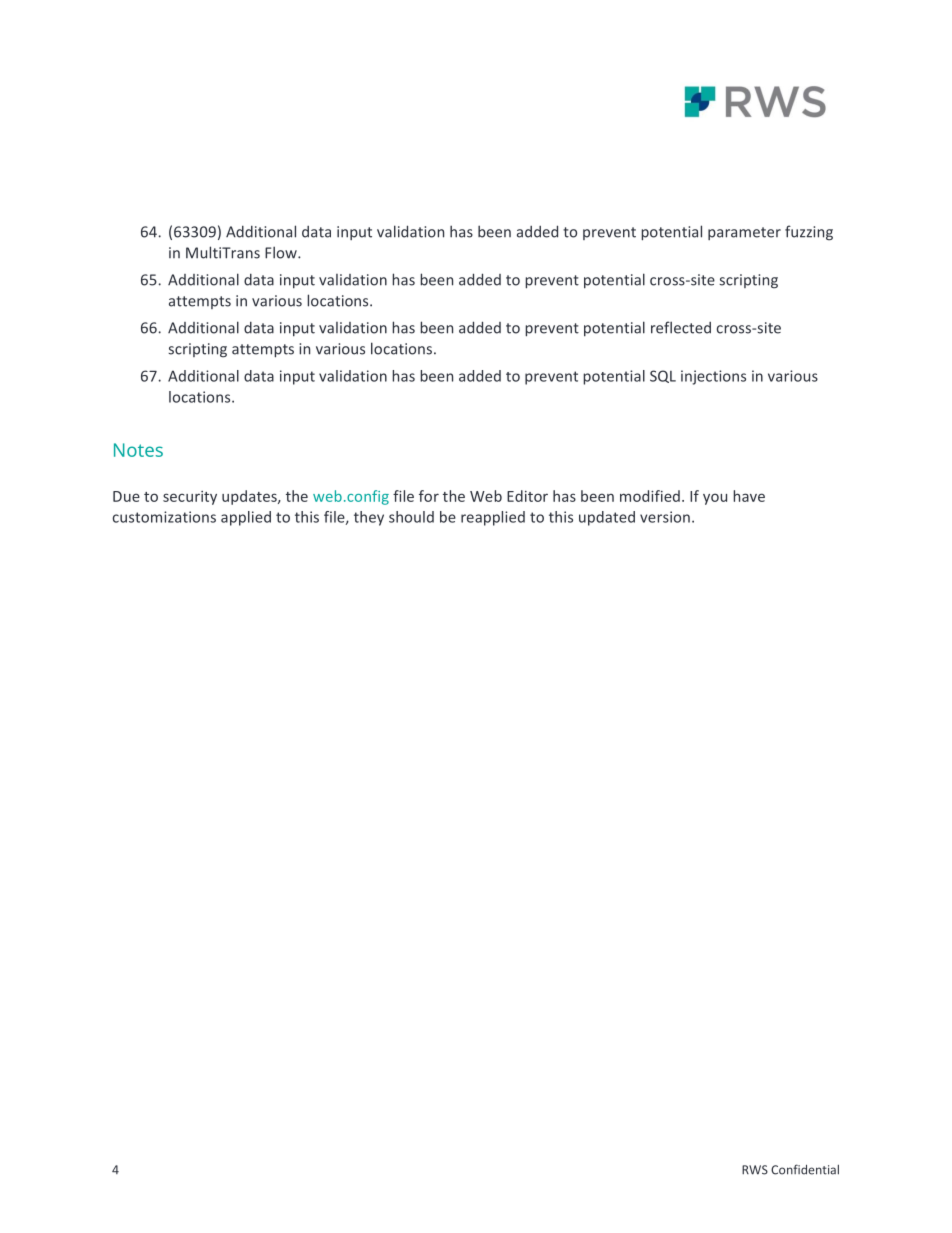 Image resolution: width=952 pixels, height=1233 pixels. Describe the element at coordinates (411, 517) in the page. I see `should` at that location.
